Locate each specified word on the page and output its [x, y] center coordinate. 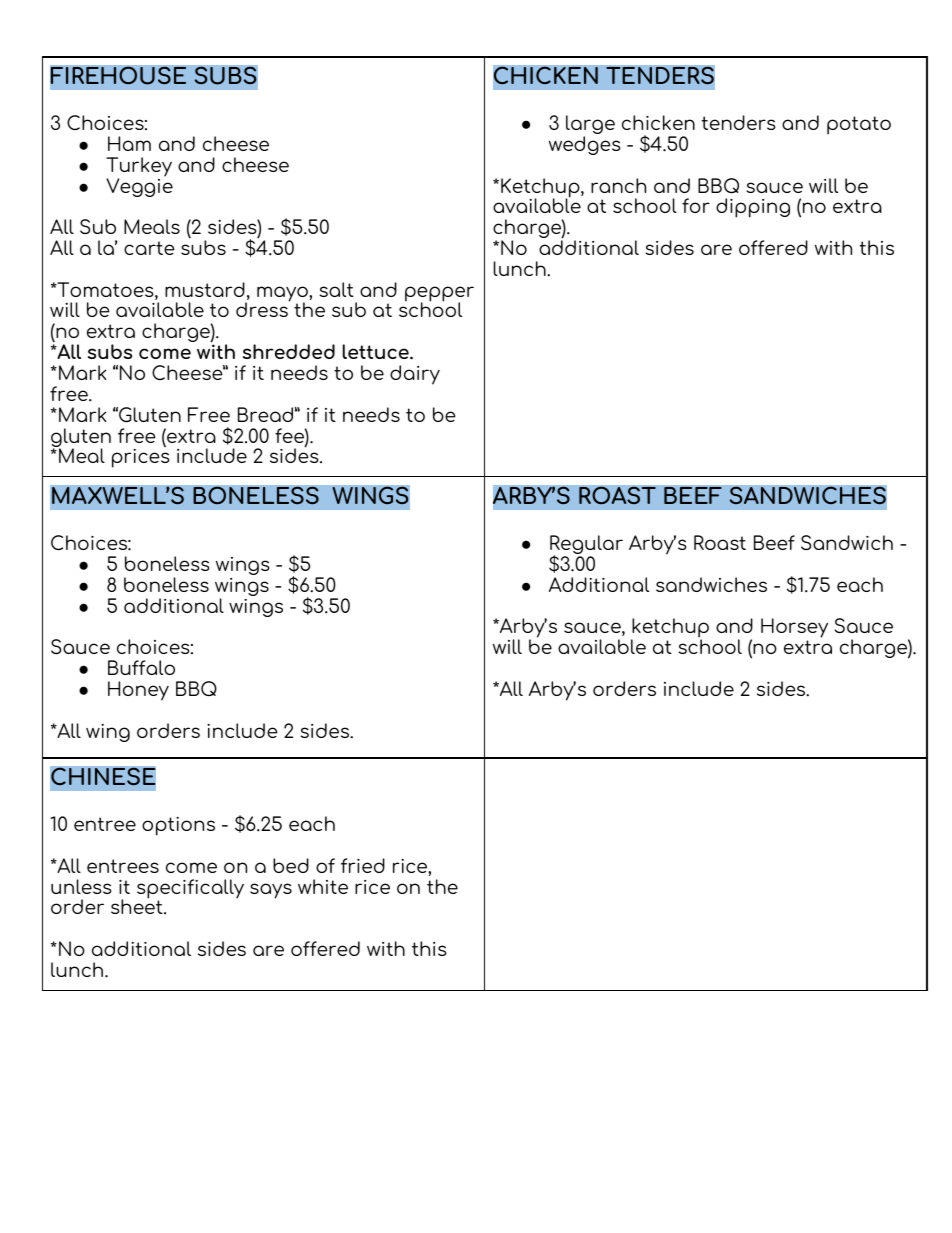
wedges [585, 145]
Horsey [794, 629]
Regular [586, 546]
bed [291, 865]
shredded [289, 351]
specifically [190, 890]
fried [363, 865]
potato [859, 125]
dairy [415, 375]
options [178, 826]
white [323, 886]
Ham [129, 143]
